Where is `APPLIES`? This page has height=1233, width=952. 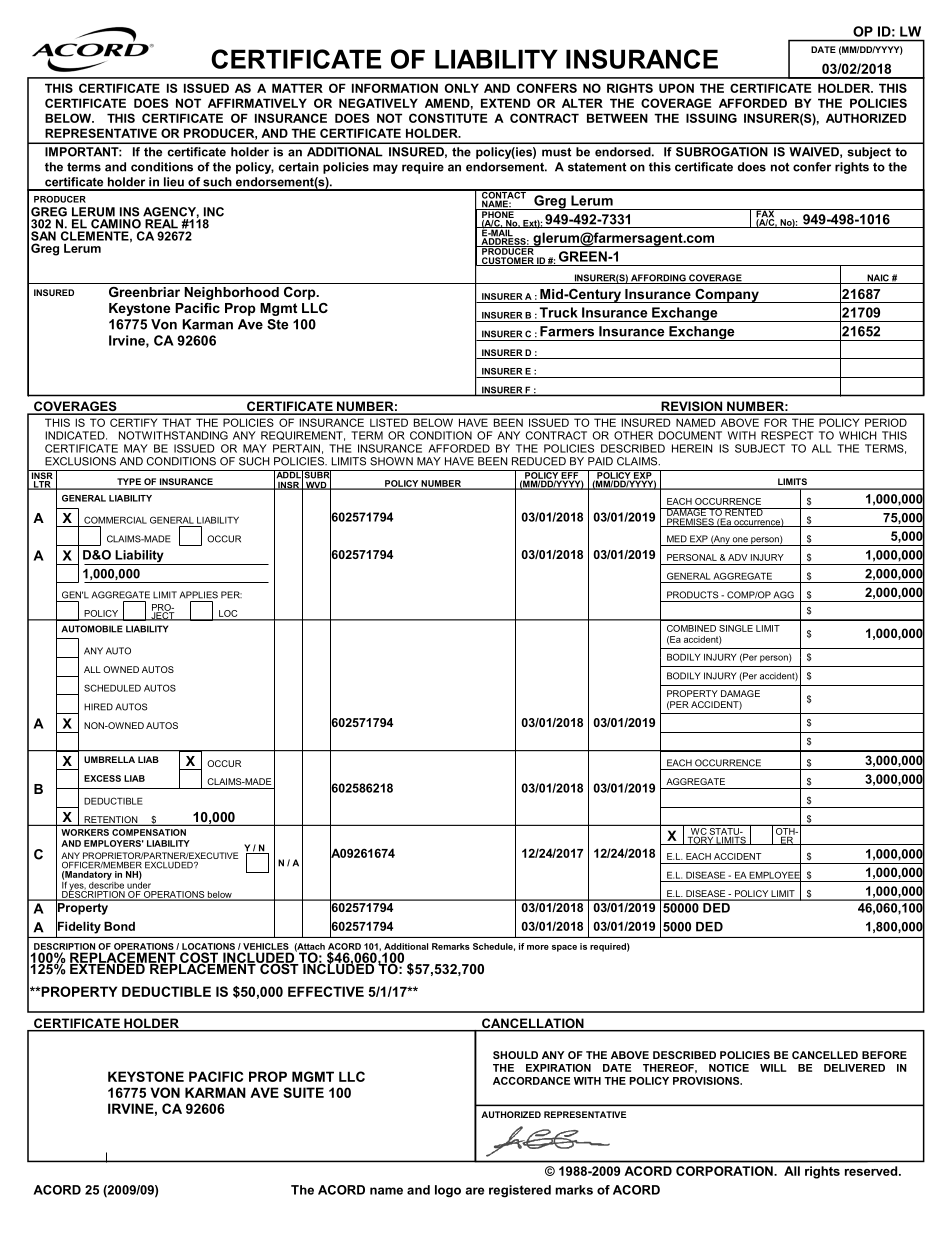 APPLIES is located at coordinates (198, 595).
